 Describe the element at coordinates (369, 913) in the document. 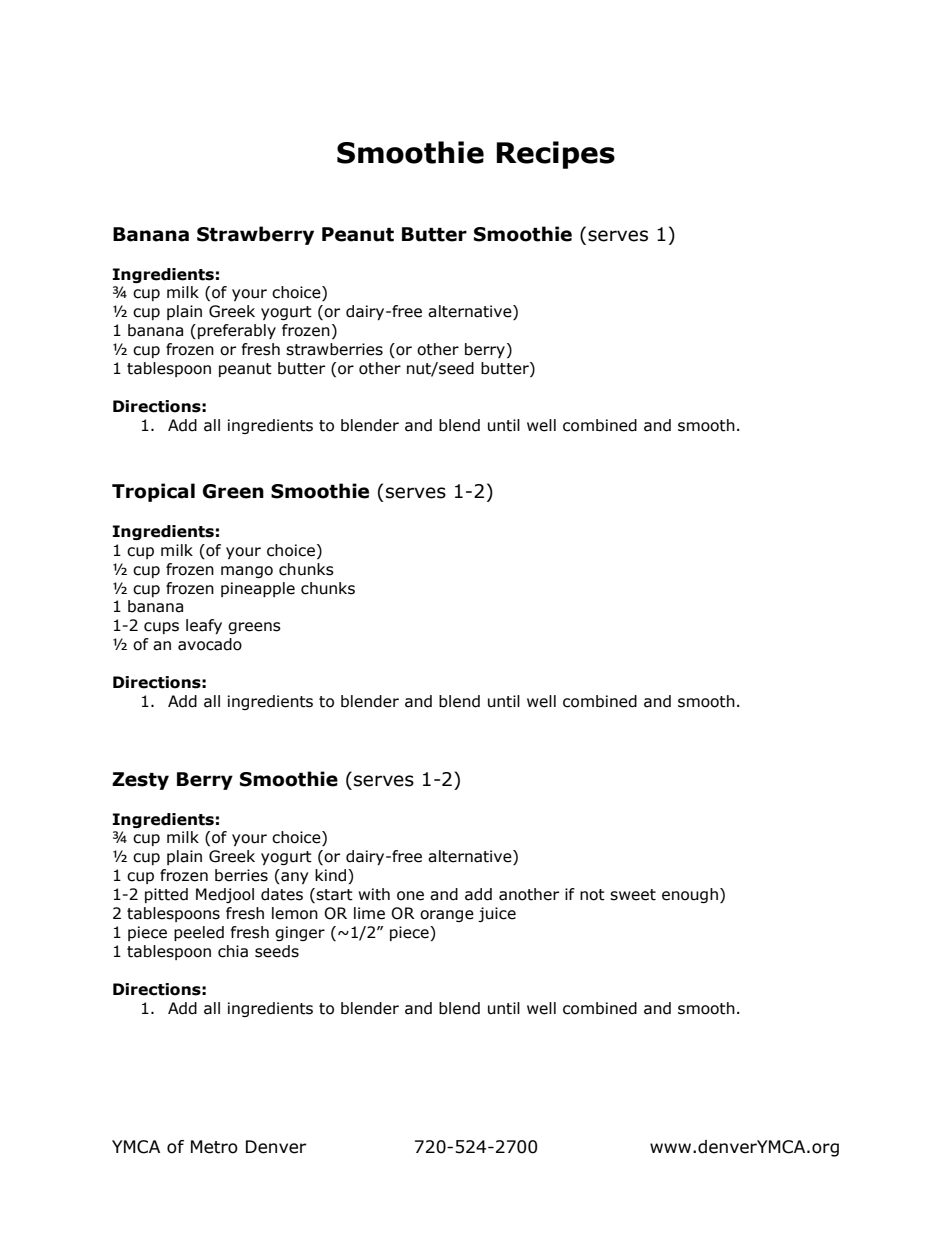

I see `lime` at that location.
